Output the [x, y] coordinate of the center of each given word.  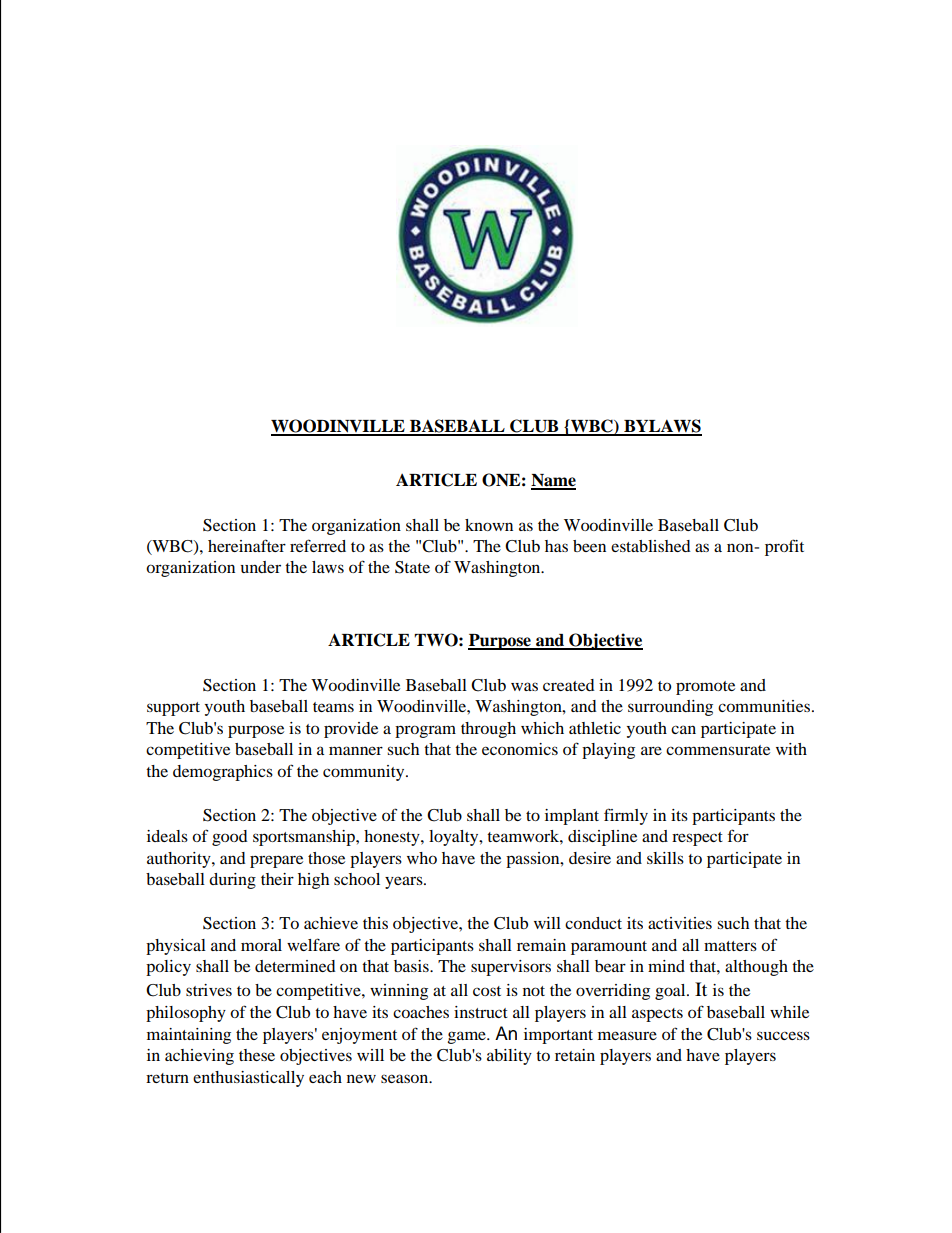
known [489, 525]
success [783, 1035]
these [257, 1055]
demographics [223, 773]
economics [520, 749]
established [651, 546]
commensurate [718, 750]
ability [509, 1057]
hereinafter [247, 545]
